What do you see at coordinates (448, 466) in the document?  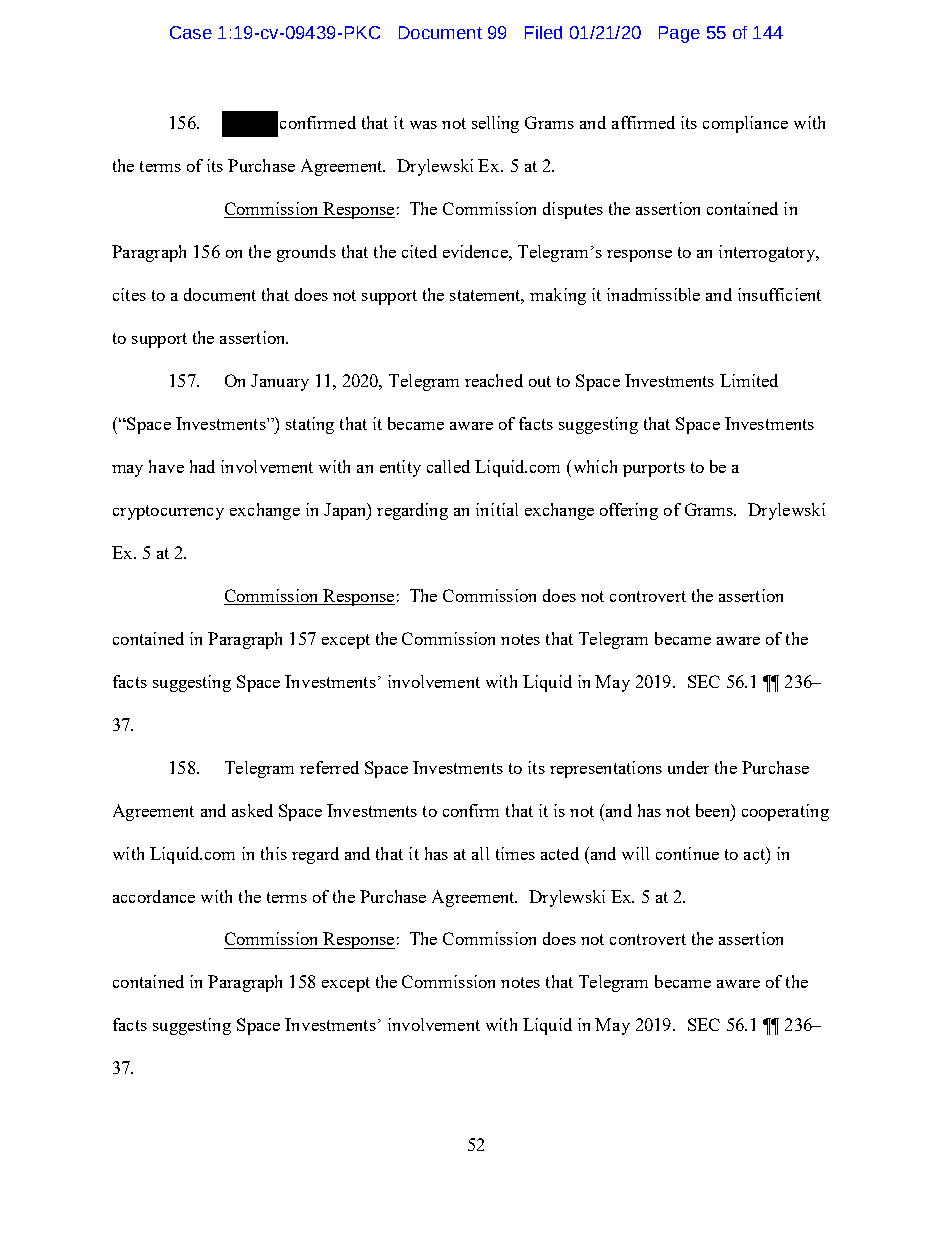 I see `called` at bounding box center [448, 466].
